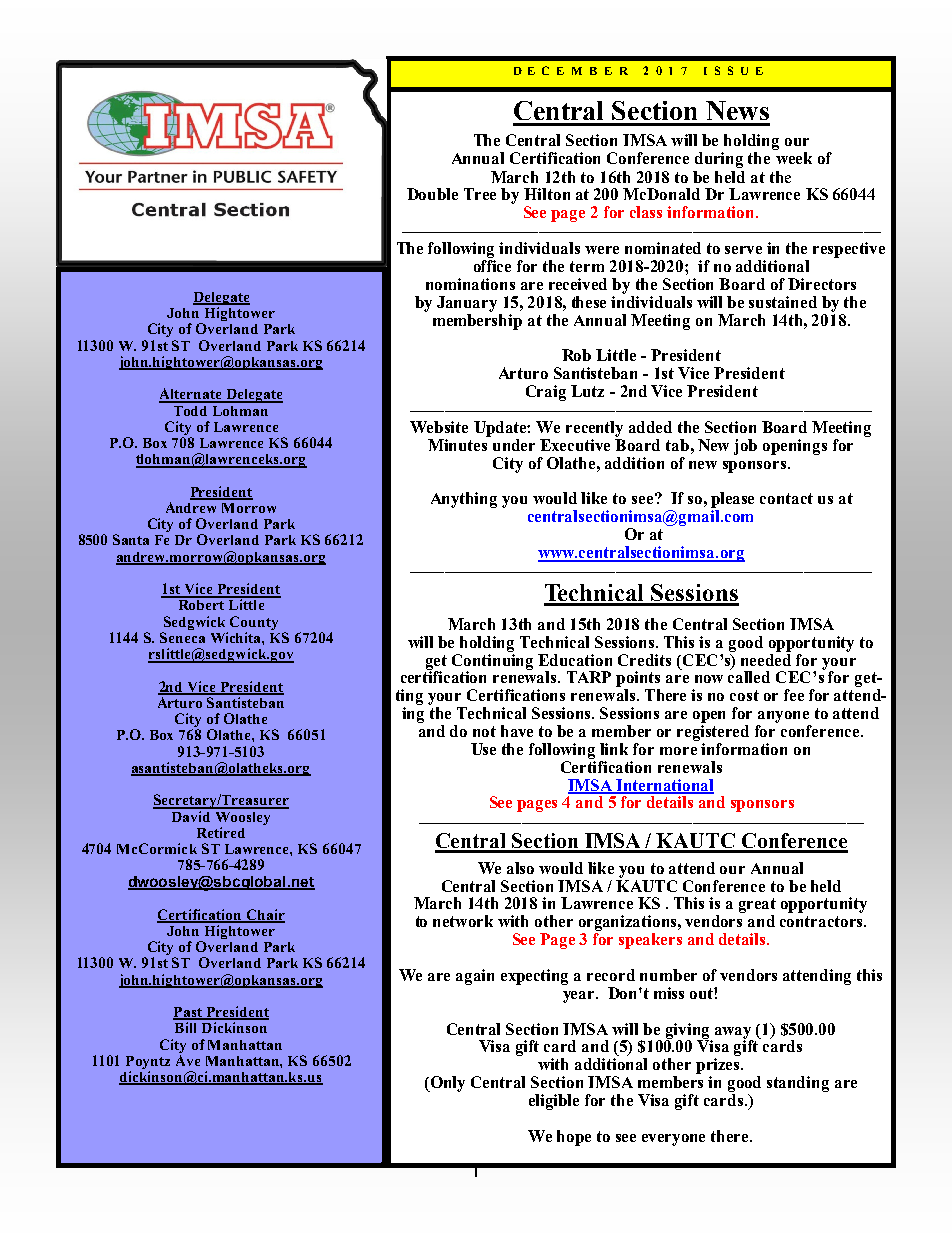 This screenshot has width=952, height=1233. What do you see at coordinates (464, 500) in the screenshot?
I see `Anything` at bounding box center [464, 500].
